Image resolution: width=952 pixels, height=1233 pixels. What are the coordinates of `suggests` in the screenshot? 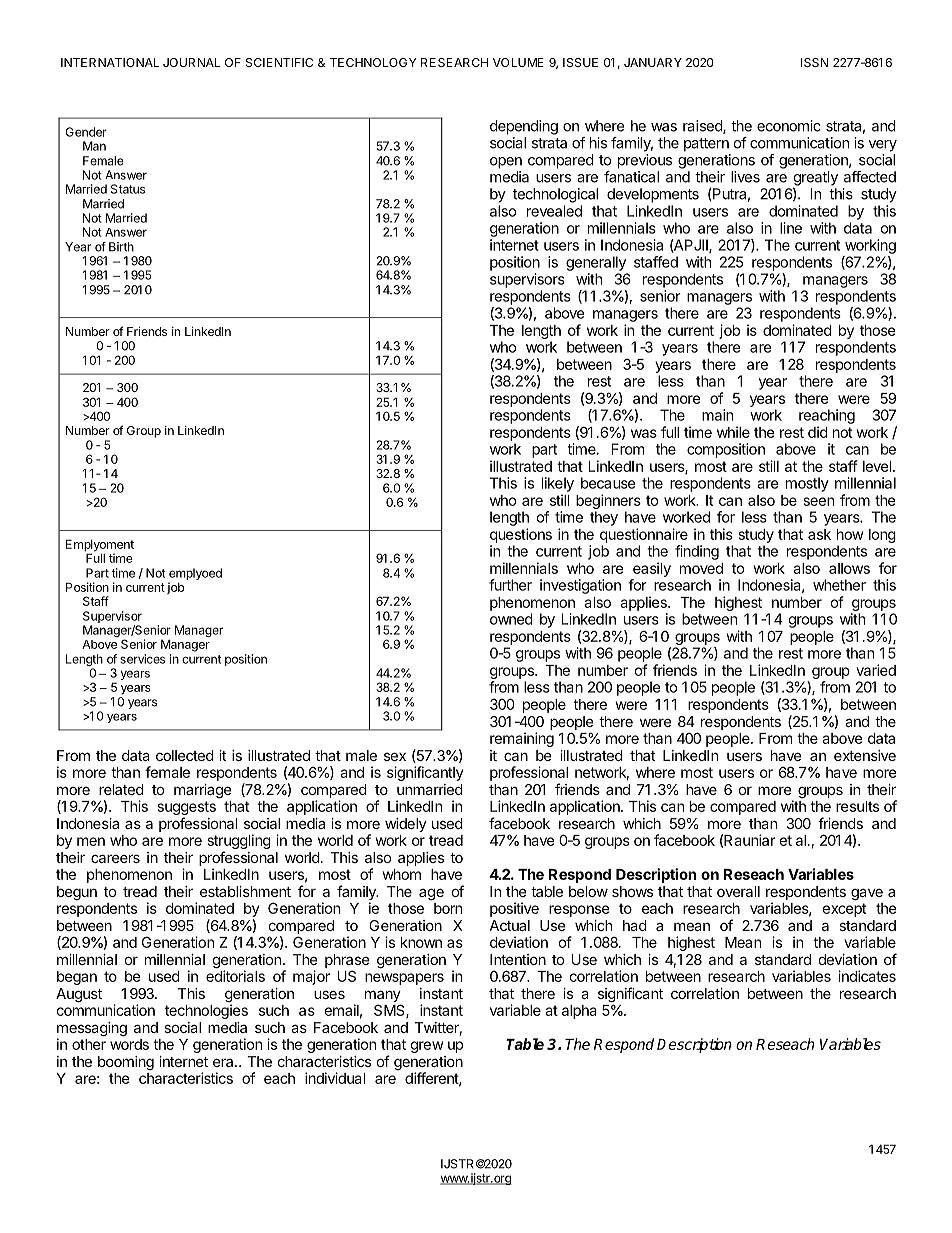 It's located at (187, 808).
